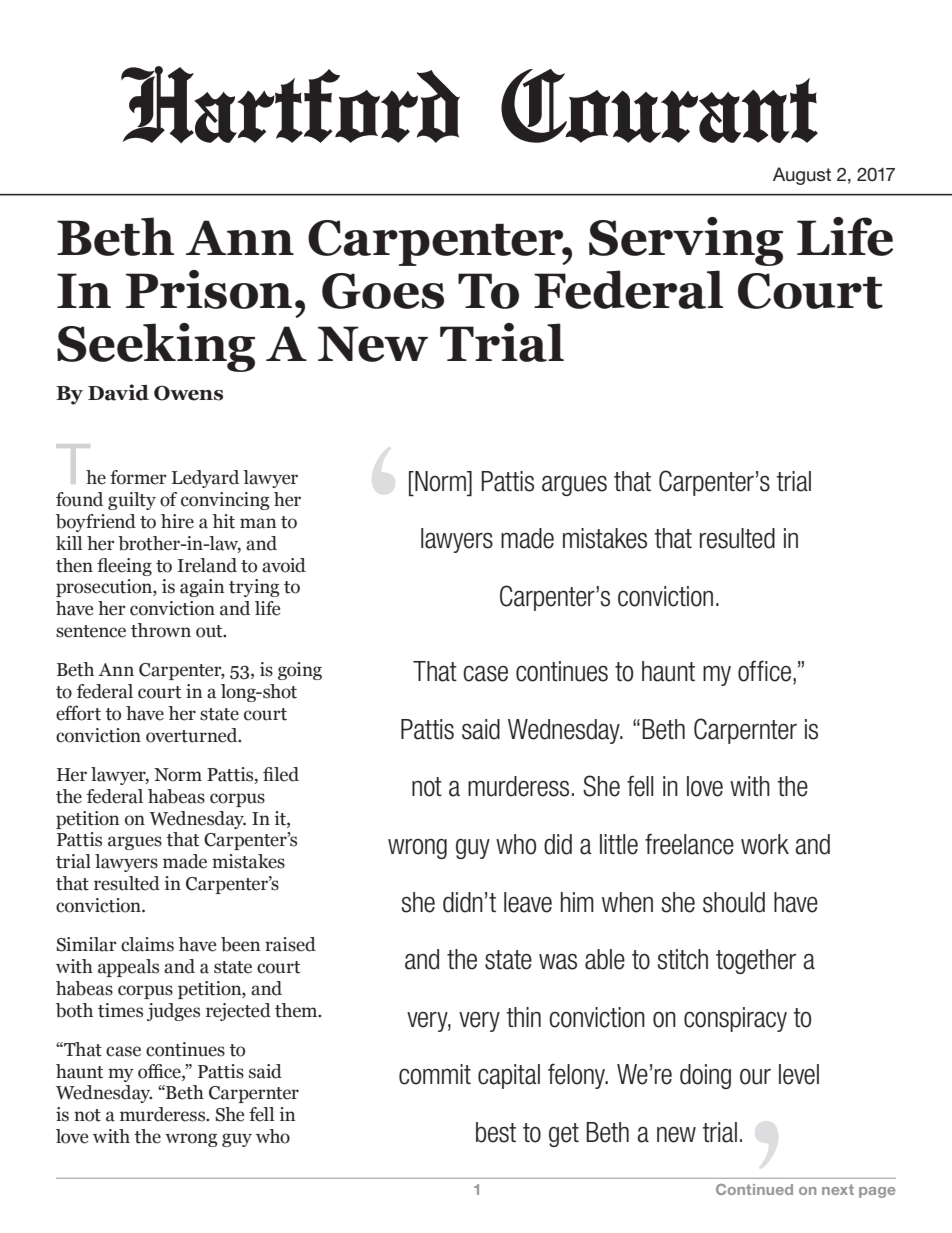 This screenshot has width=952, height=1233. I want to click on going, so click(300, 671).
